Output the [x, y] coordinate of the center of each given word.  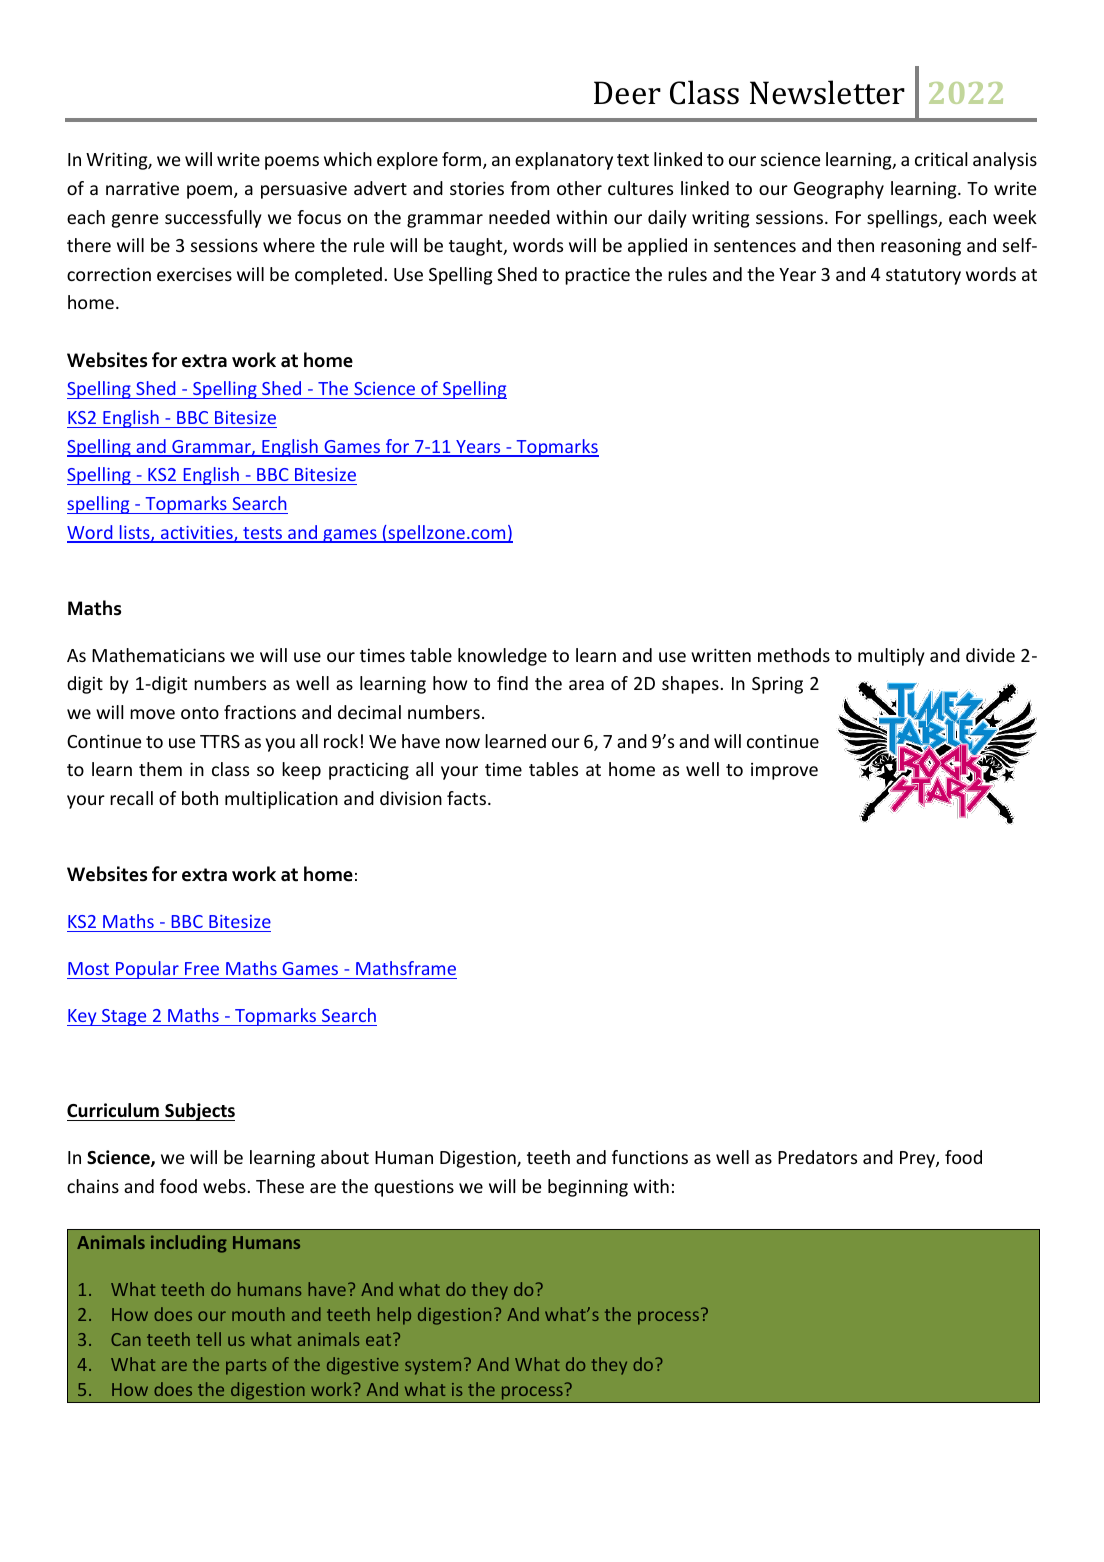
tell [208, 1339]
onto [200, 713]
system [433, 1367]
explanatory [564, 161]
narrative [142, 188]
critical [941, 159]
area [586, 685]
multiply [891, 657]
